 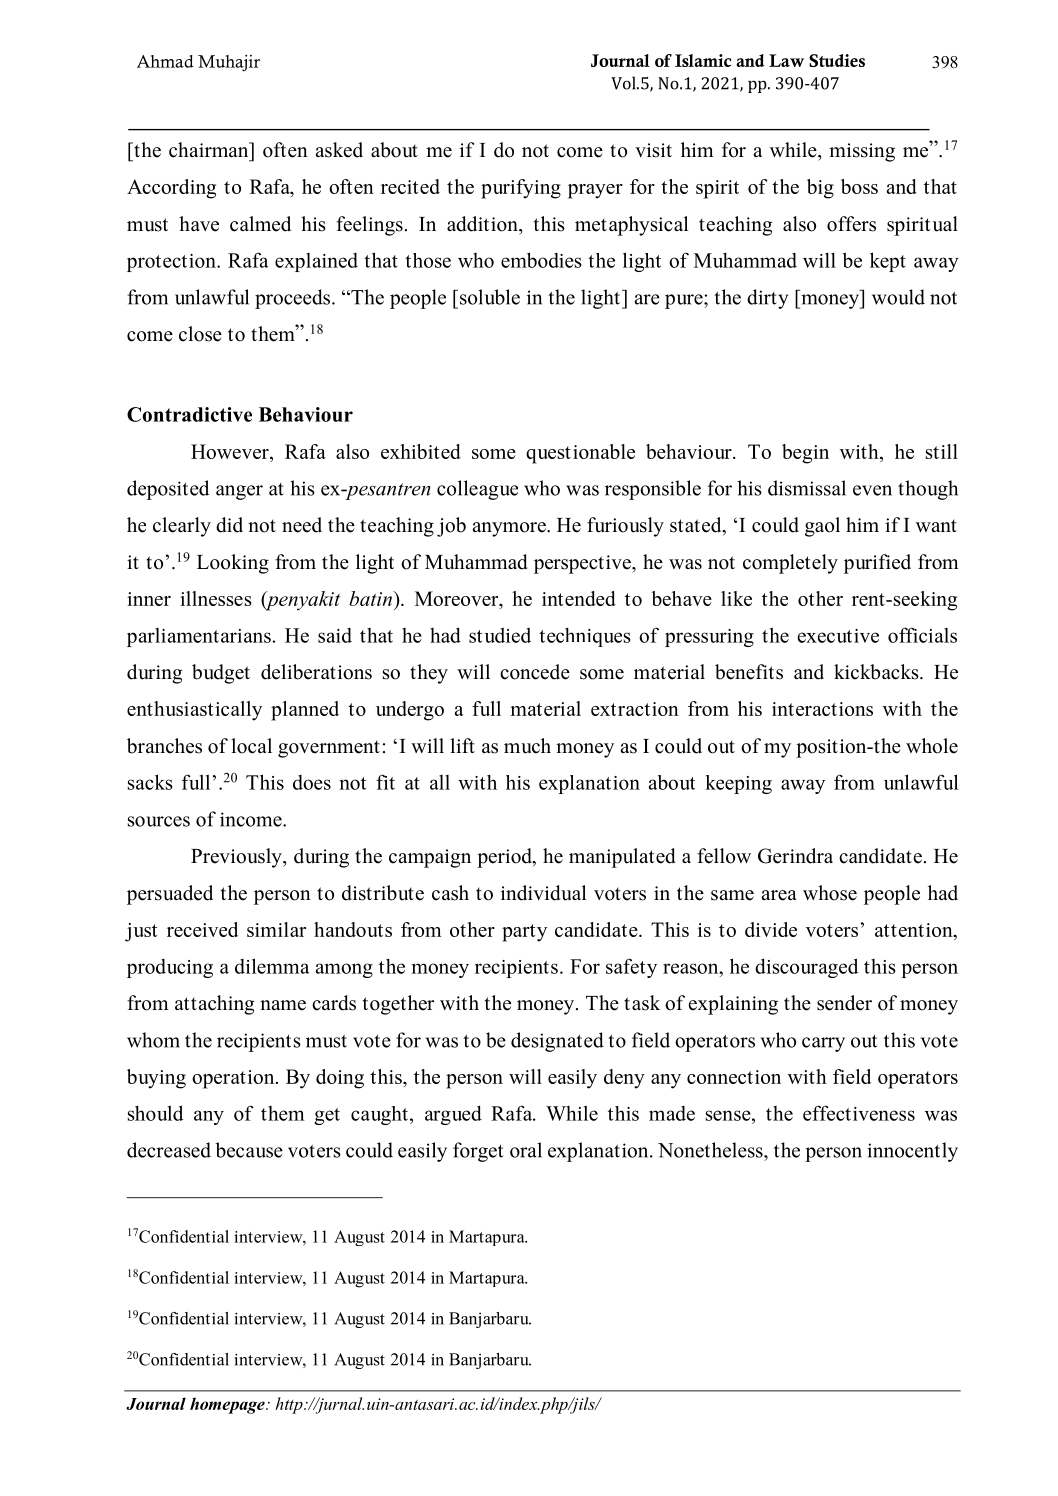 What do you see at coordinates (580, 454) in the screenshot?
I see `questionable` at bounding box center [580, 454].
